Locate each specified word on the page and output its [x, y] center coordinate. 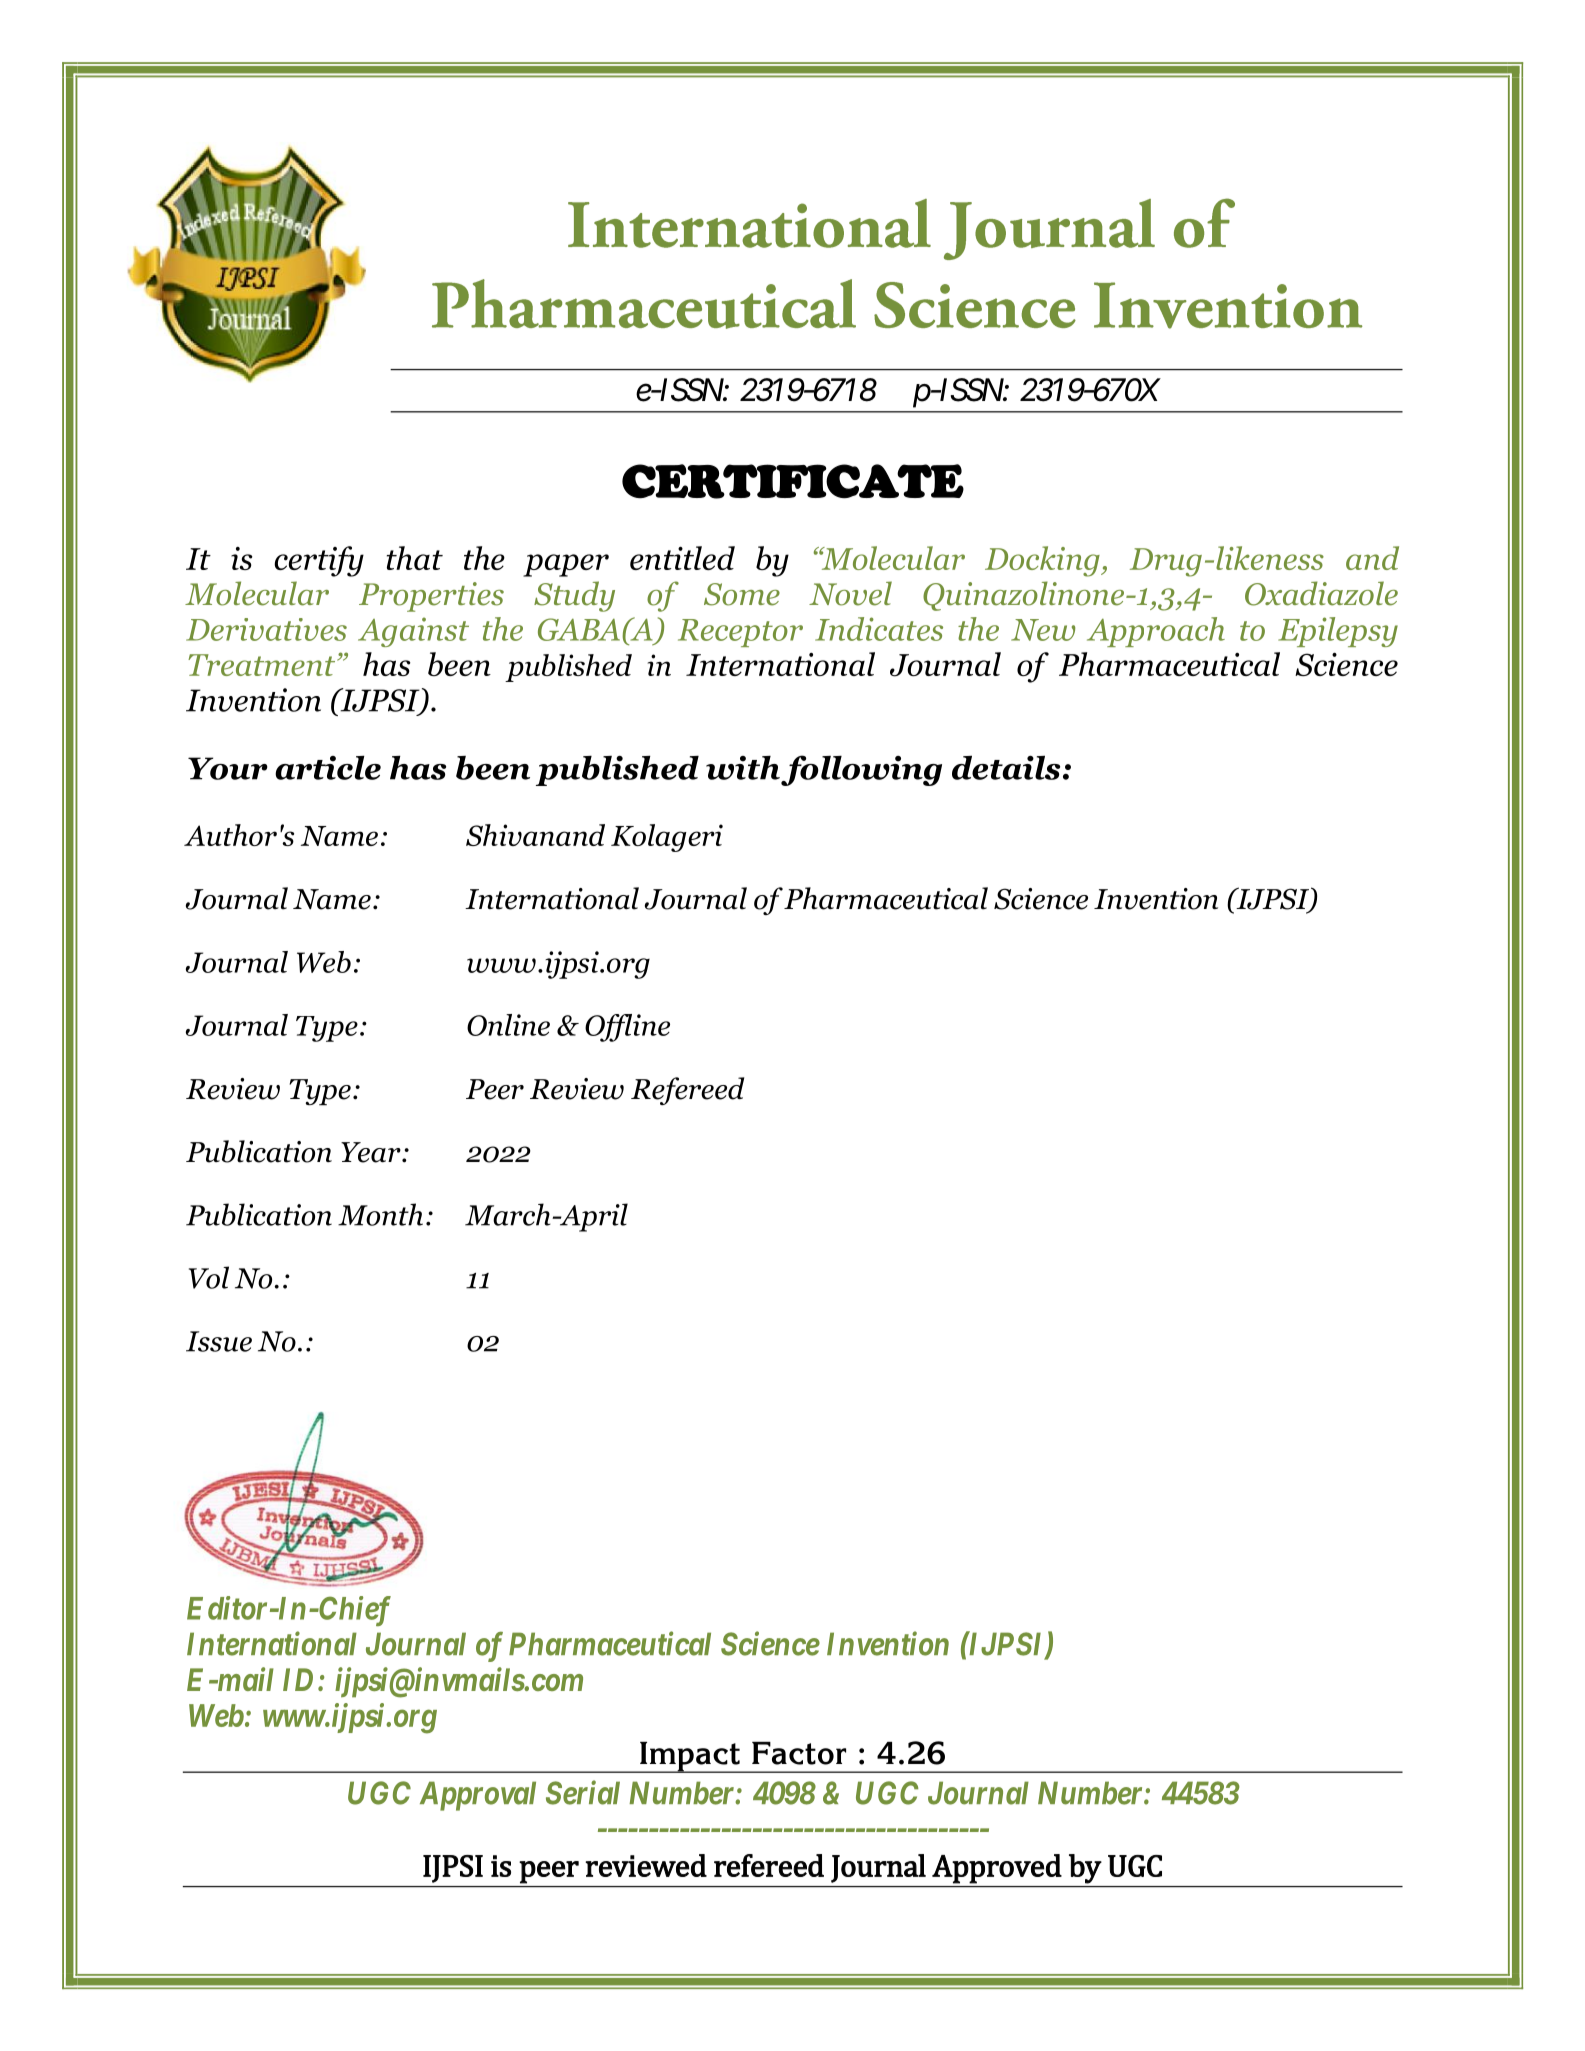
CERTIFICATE [793, 481]
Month [380, 1214]
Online [508, 1025]
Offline [627, 1028]
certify [319, 561]
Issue [219, 1341]
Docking [1043, 561]
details [1006, 767]
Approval [478, 1796]
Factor [799, 1753]
